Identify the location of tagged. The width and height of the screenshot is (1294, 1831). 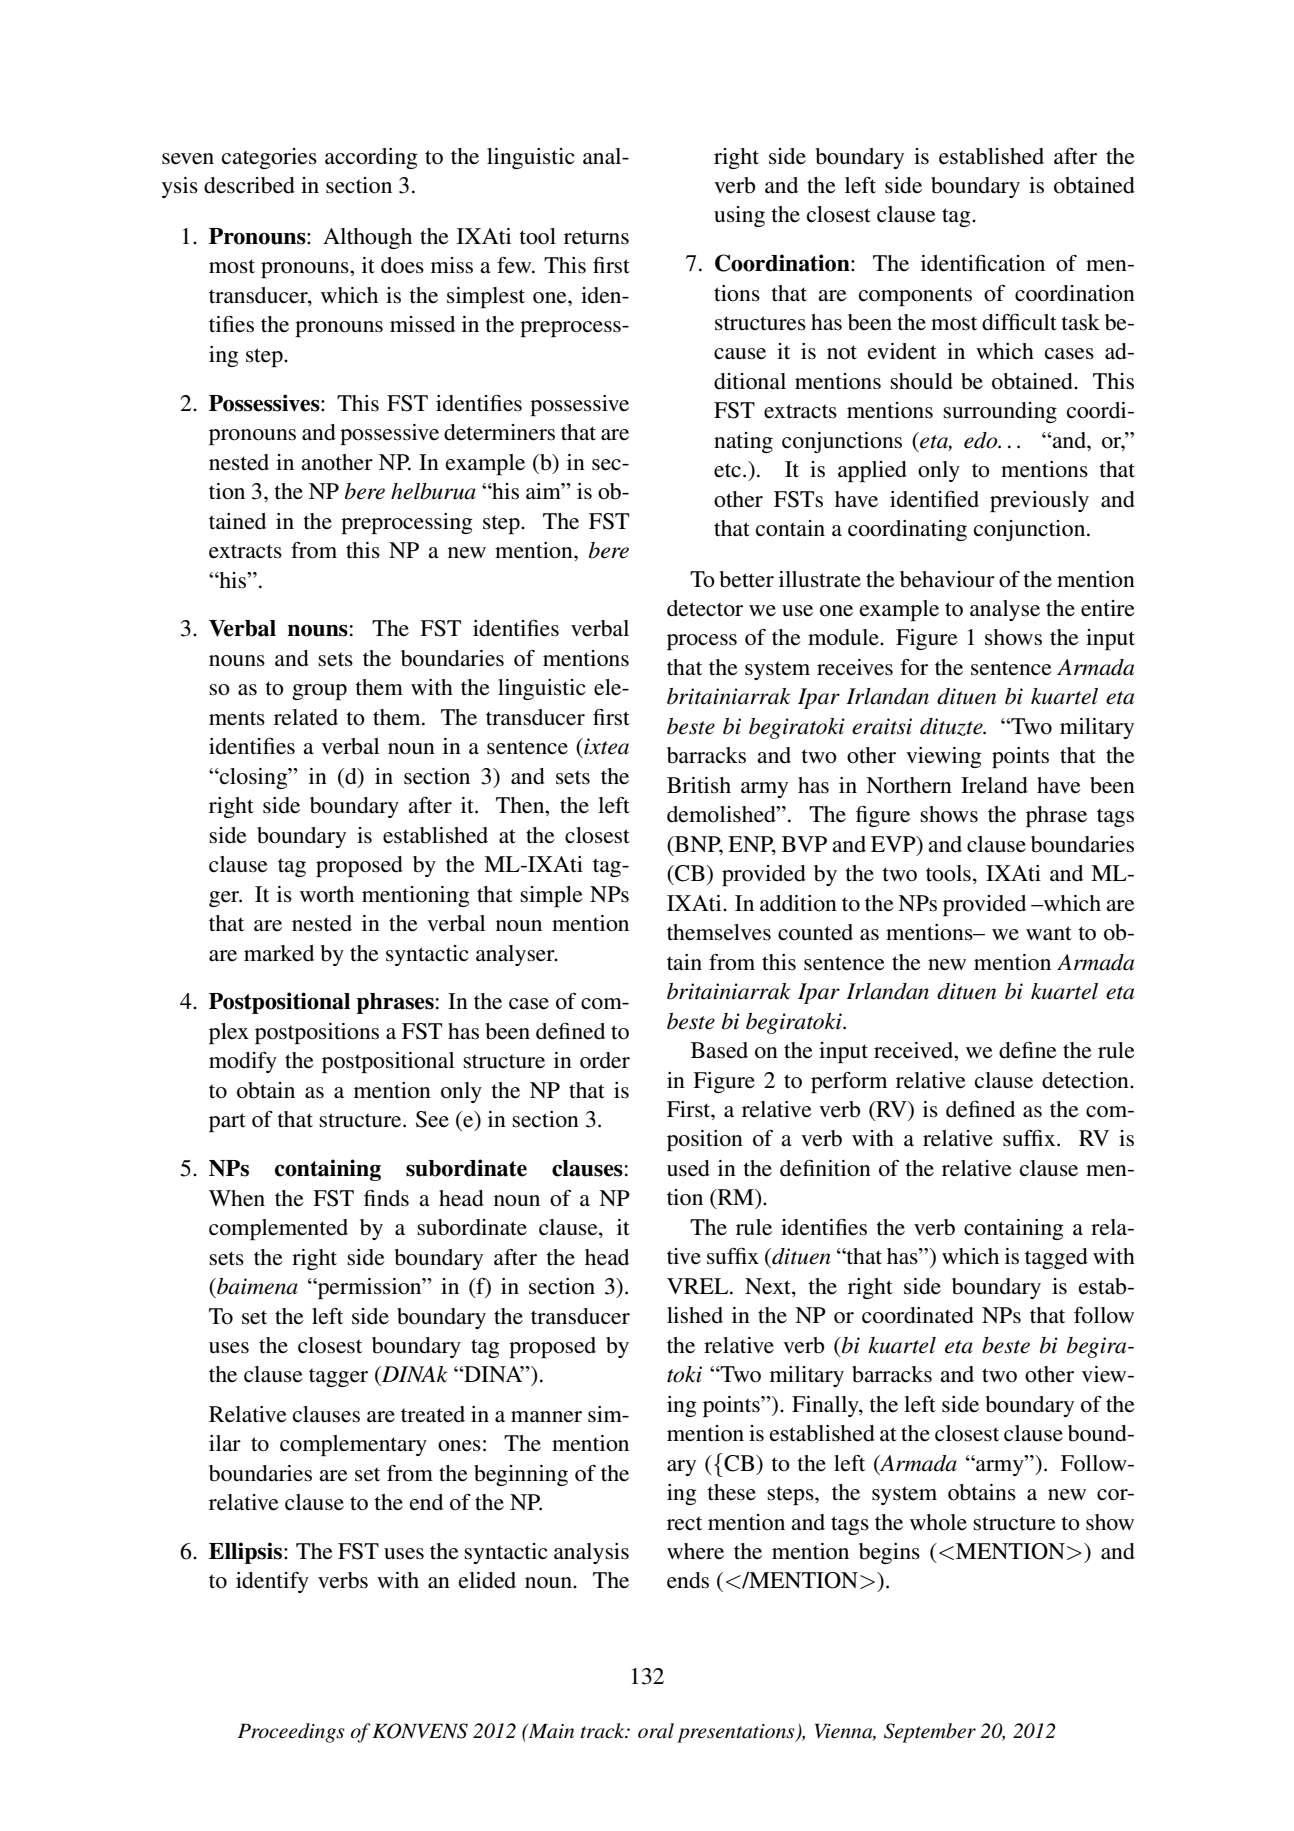
(1056, 1258).
